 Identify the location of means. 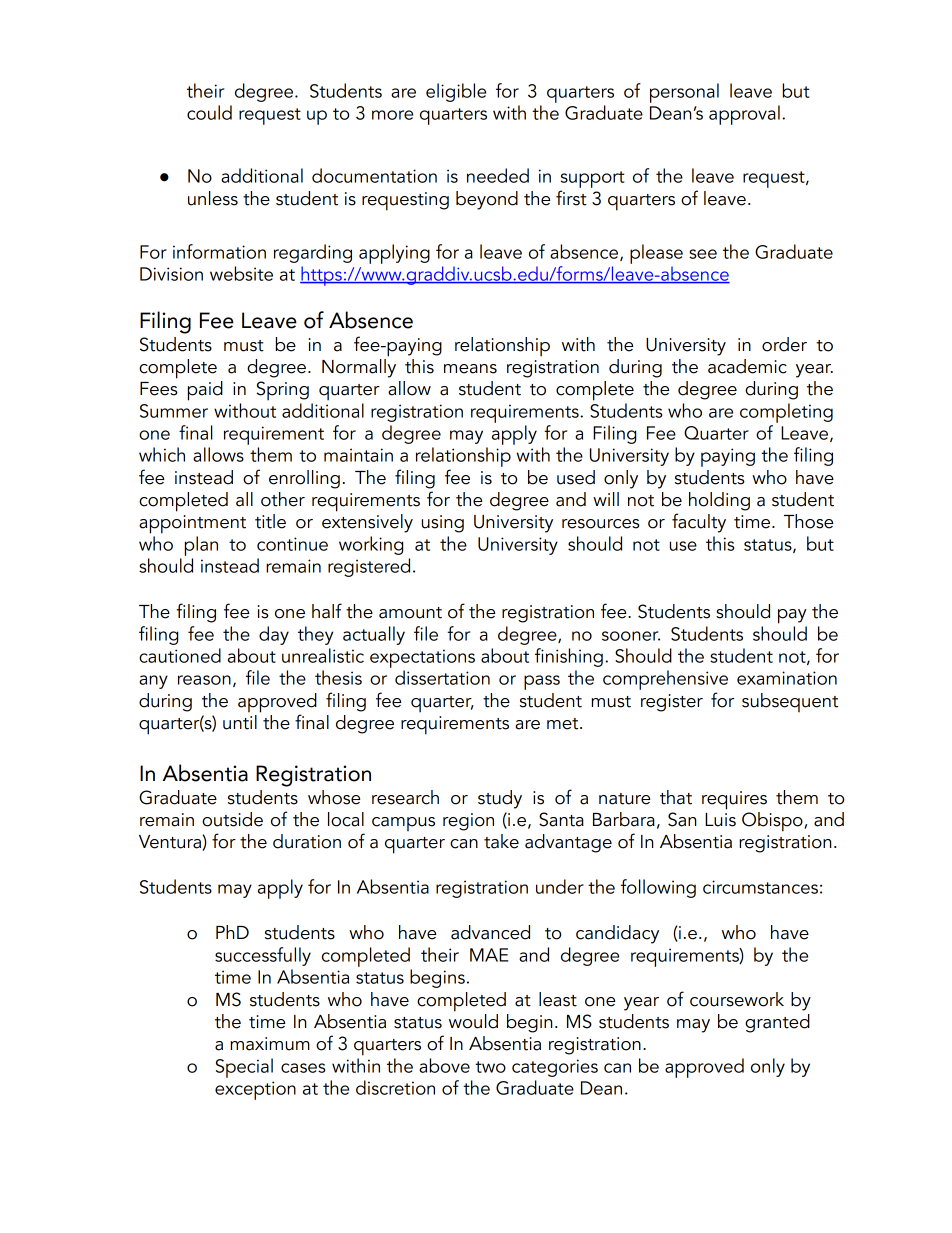
(470, 369).
